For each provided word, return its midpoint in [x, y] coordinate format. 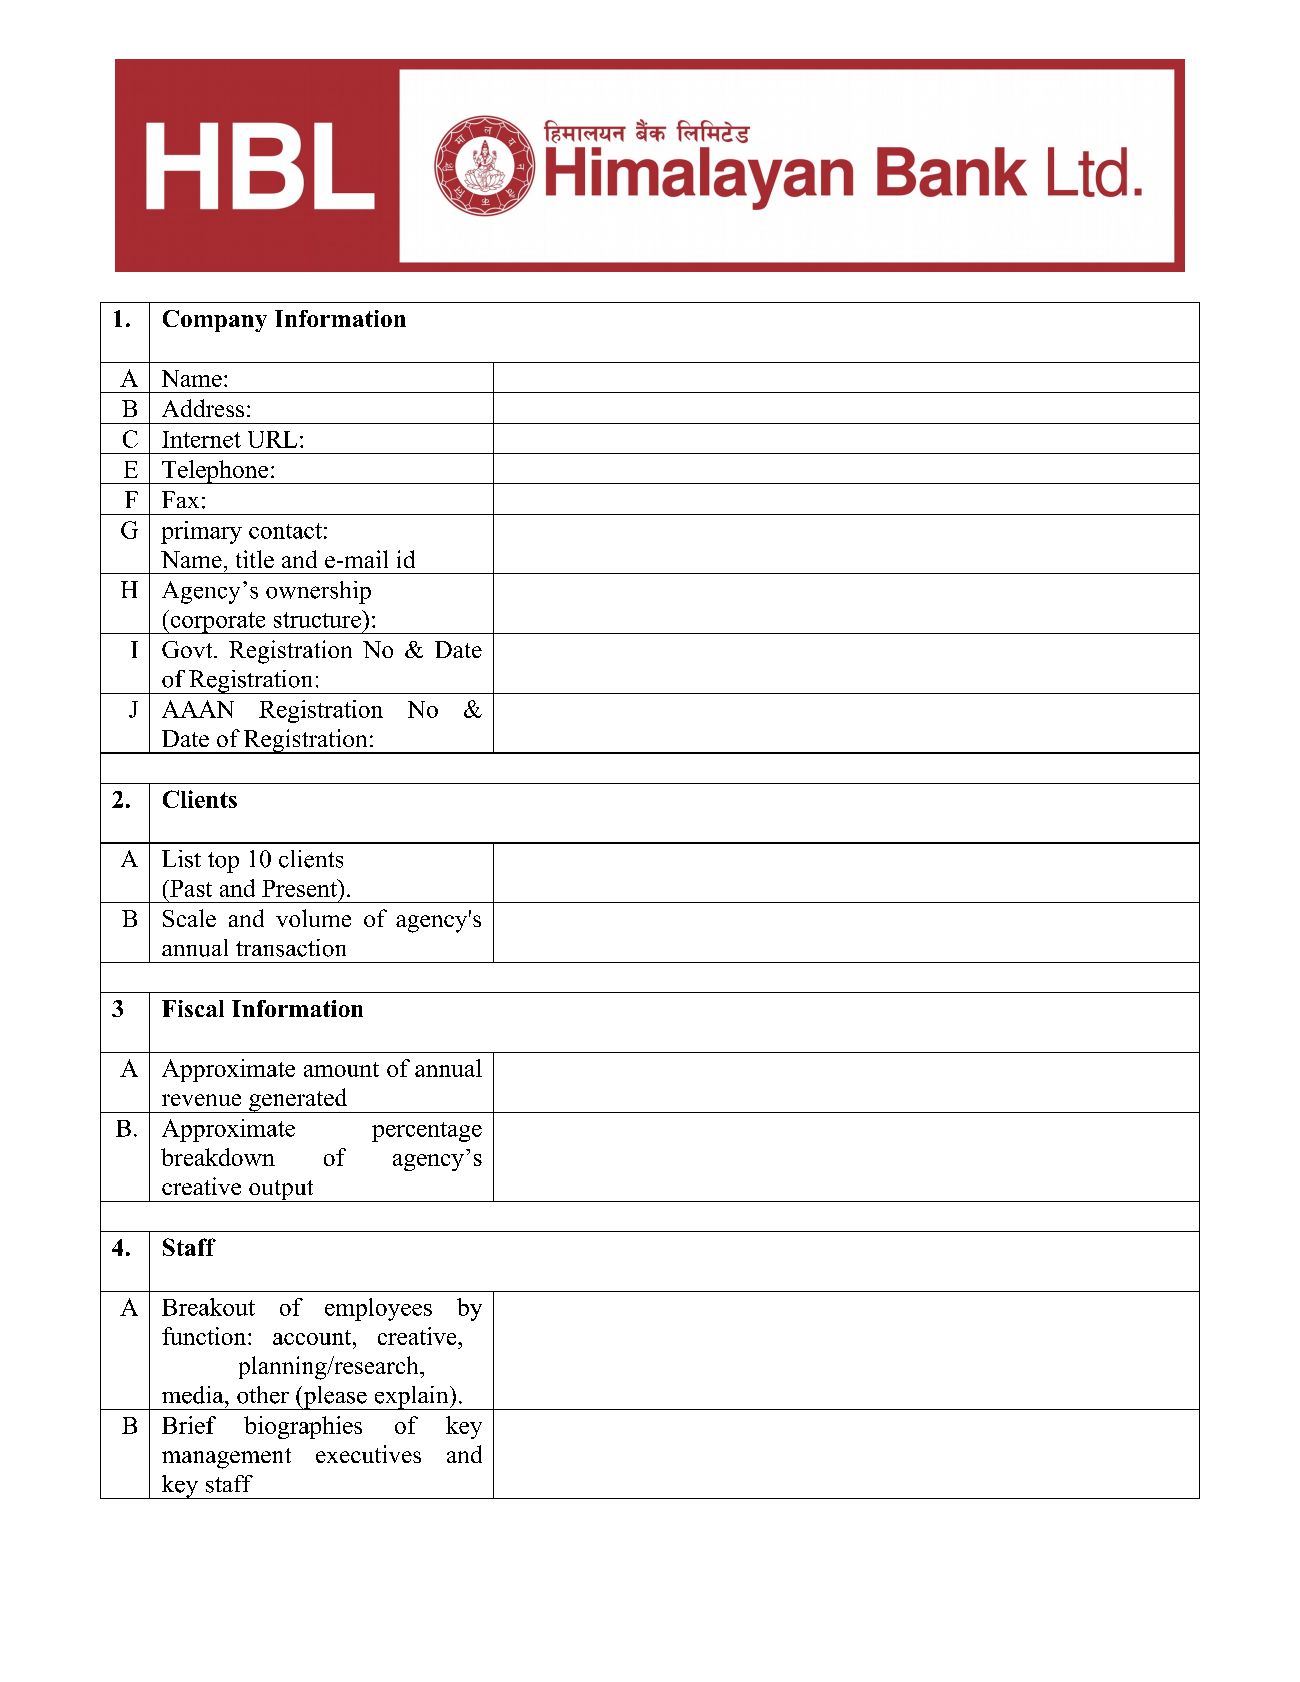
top [223, 862]
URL [272, 439]
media [194, 1395]
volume [313, 918]
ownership [318, 592]
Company [215, 321]
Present [300, 888]
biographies [303, 1427]
